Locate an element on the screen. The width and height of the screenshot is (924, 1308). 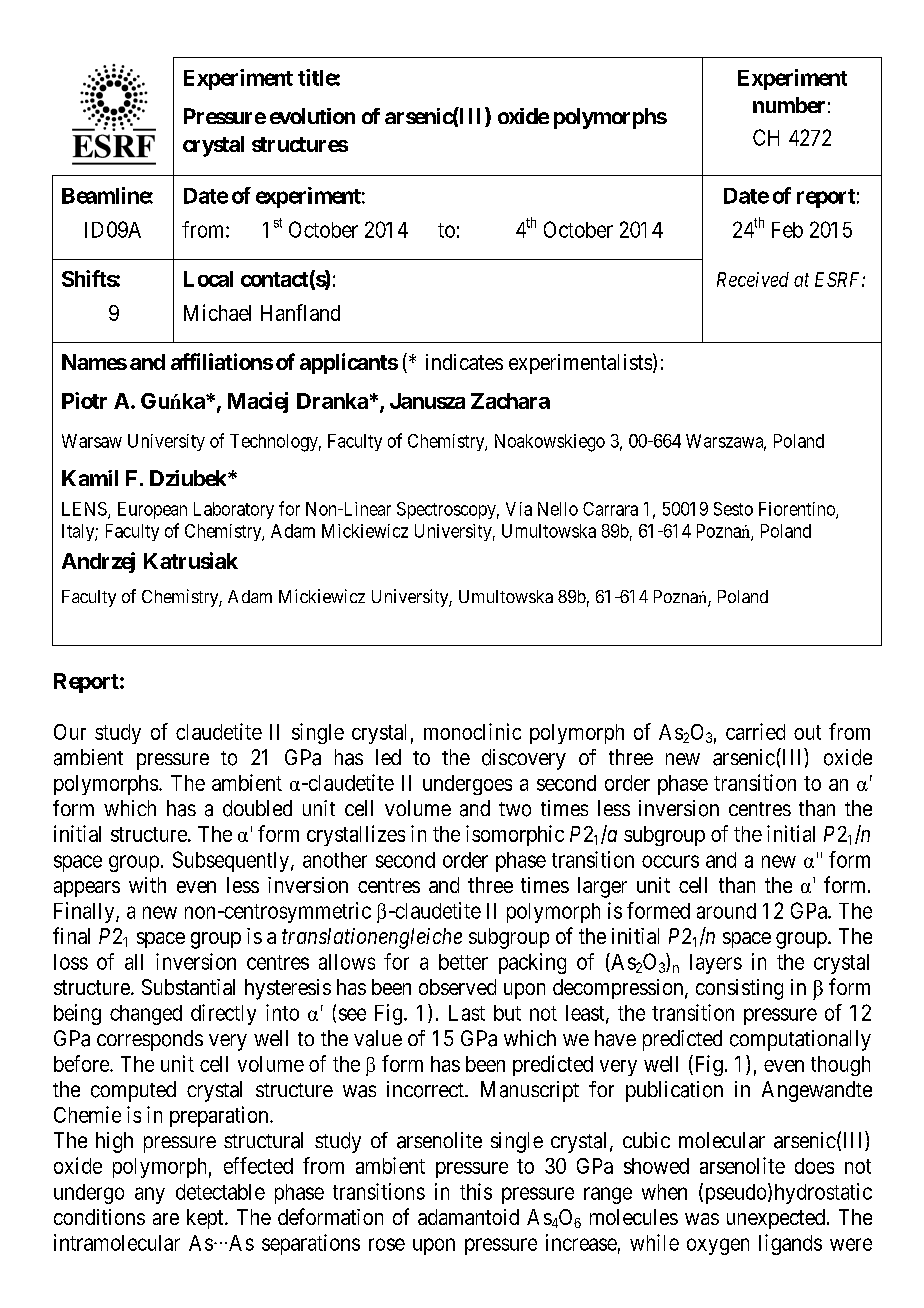
number is located at coordinates (789, 105).
